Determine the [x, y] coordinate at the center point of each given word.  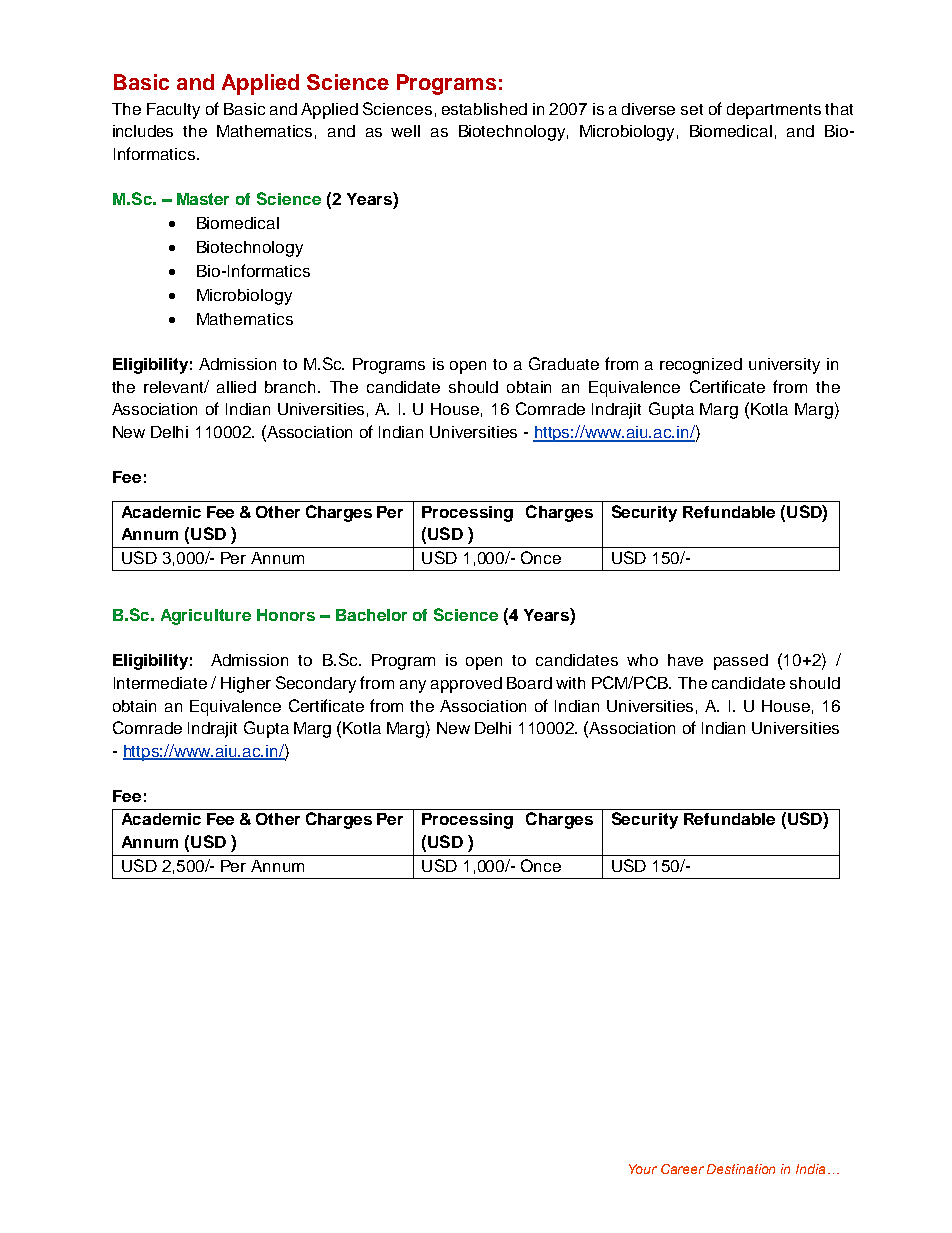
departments [774, 111]
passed [741, 662]
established [484, 109]
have [685, 660]
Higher [246, 685]
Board [529, 683]
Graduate [564, 363]
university [784, 366]
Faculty [173, 111]
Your [643, 1169]
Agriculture [206, 617]
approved [466, 685]
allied [236, 387]
